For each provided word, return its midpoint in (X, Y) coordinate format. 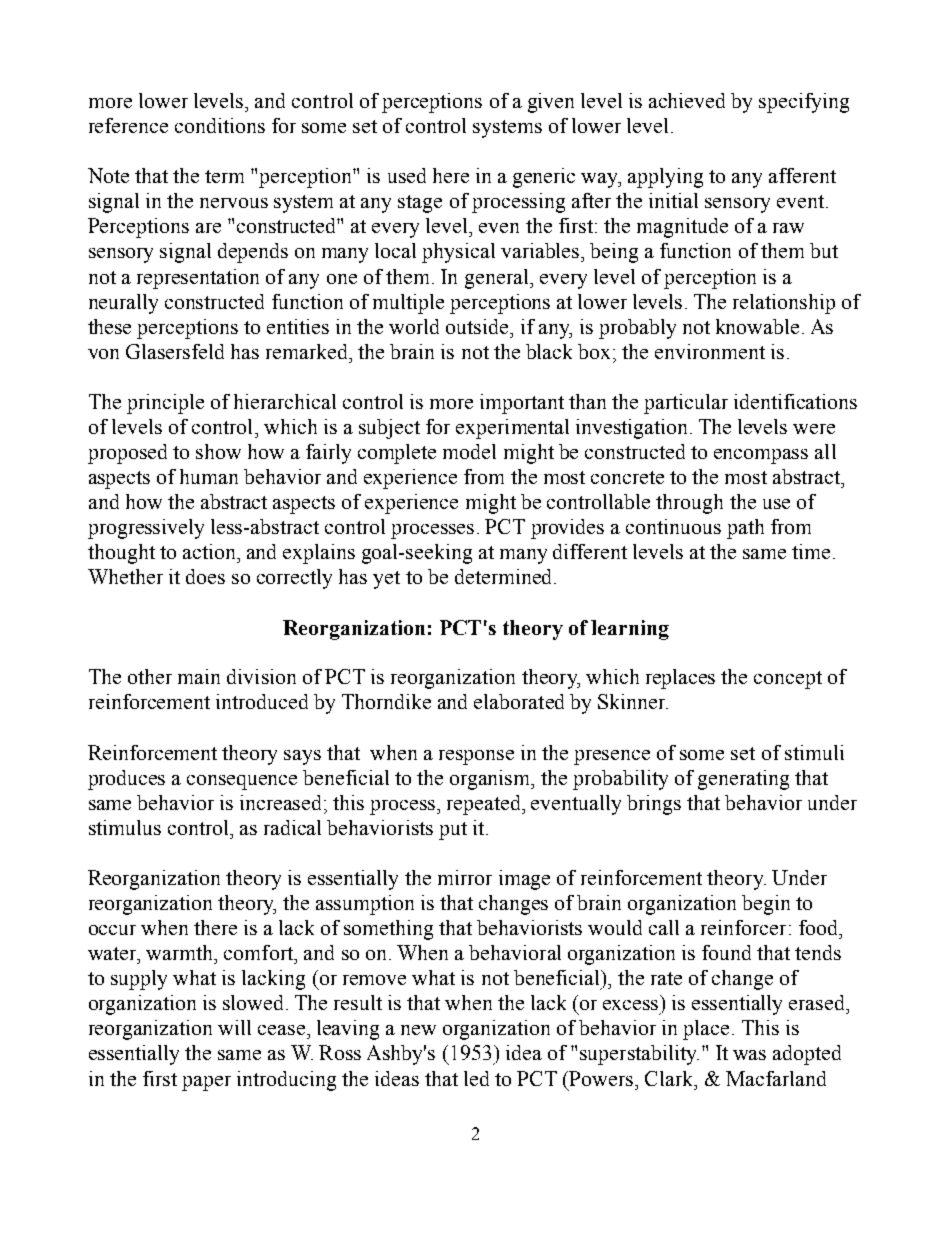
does (205, 576)
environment (710, 351)
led (476, 1078)
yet (386, 580)
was (749, 1055)
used (407, 175)
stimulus (125, 827)
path (745, 529)
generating (743, 780)
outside (478, 326)
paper (206, 1083)
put (453, 831)
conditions (220, 125)
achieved (687, 100)
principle (165, 404)
